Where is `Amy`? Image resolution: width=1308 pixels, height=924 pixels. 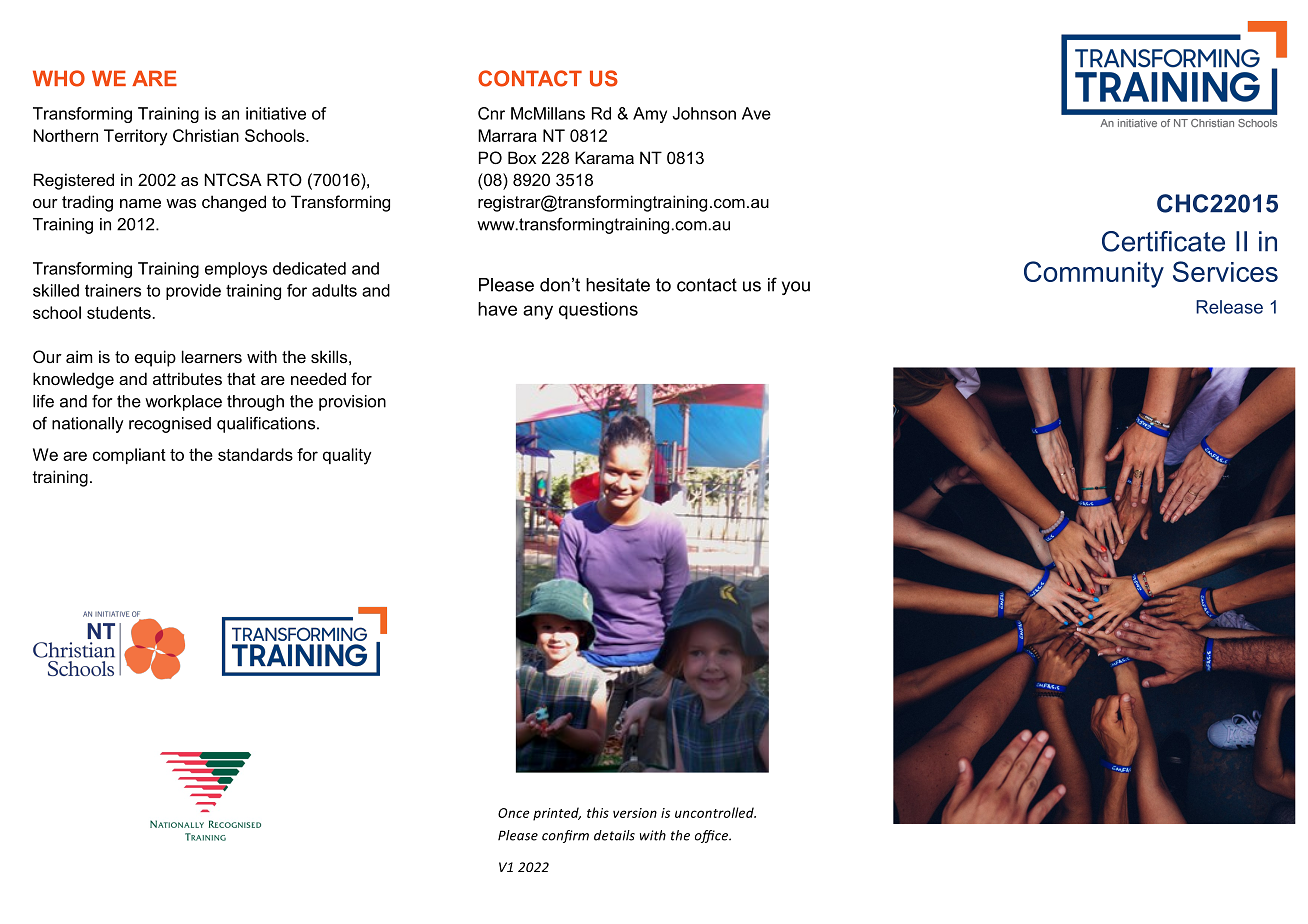 Amy is located at coordinates (650, 115).
